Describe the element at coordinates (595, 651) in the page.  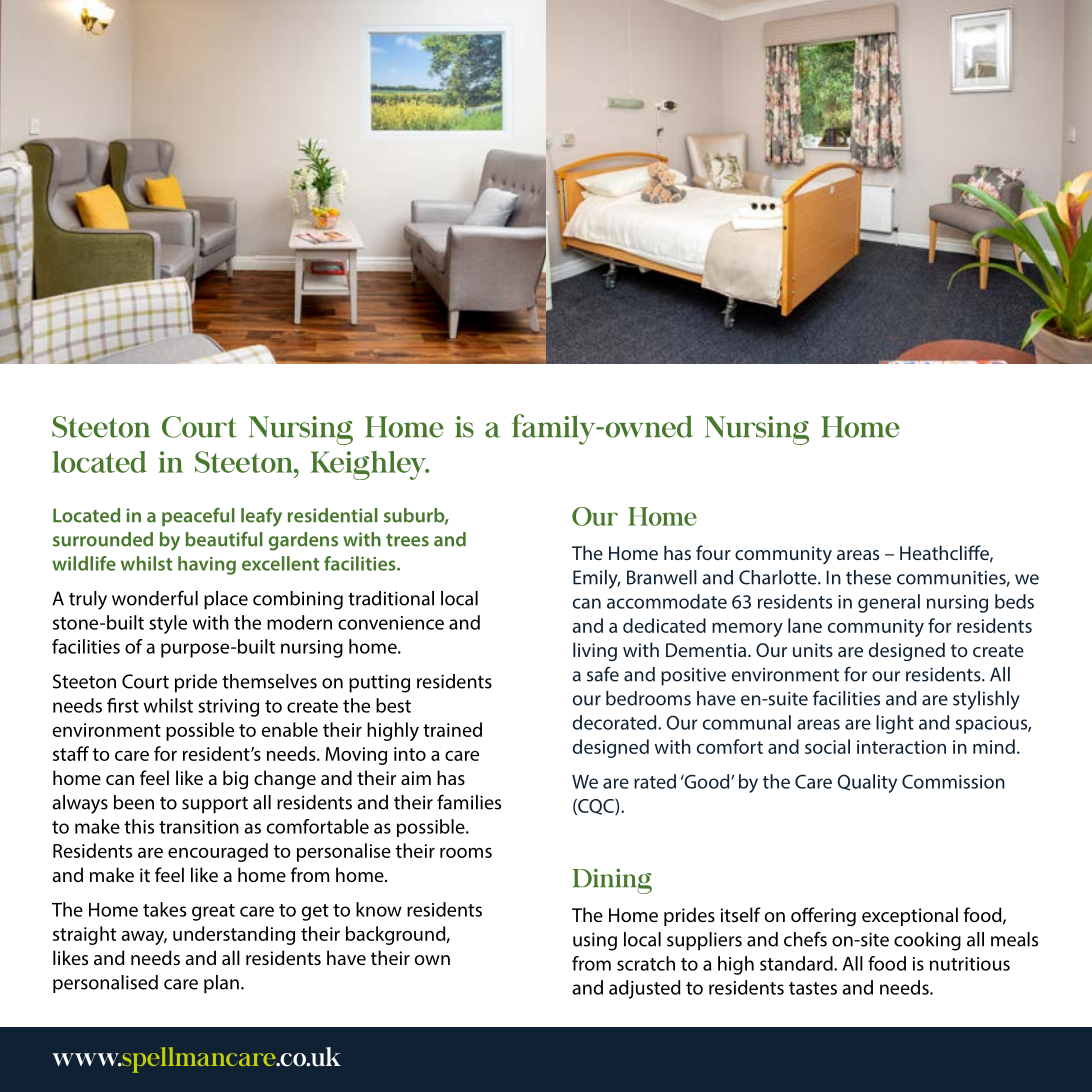
I see `living` at that location.
